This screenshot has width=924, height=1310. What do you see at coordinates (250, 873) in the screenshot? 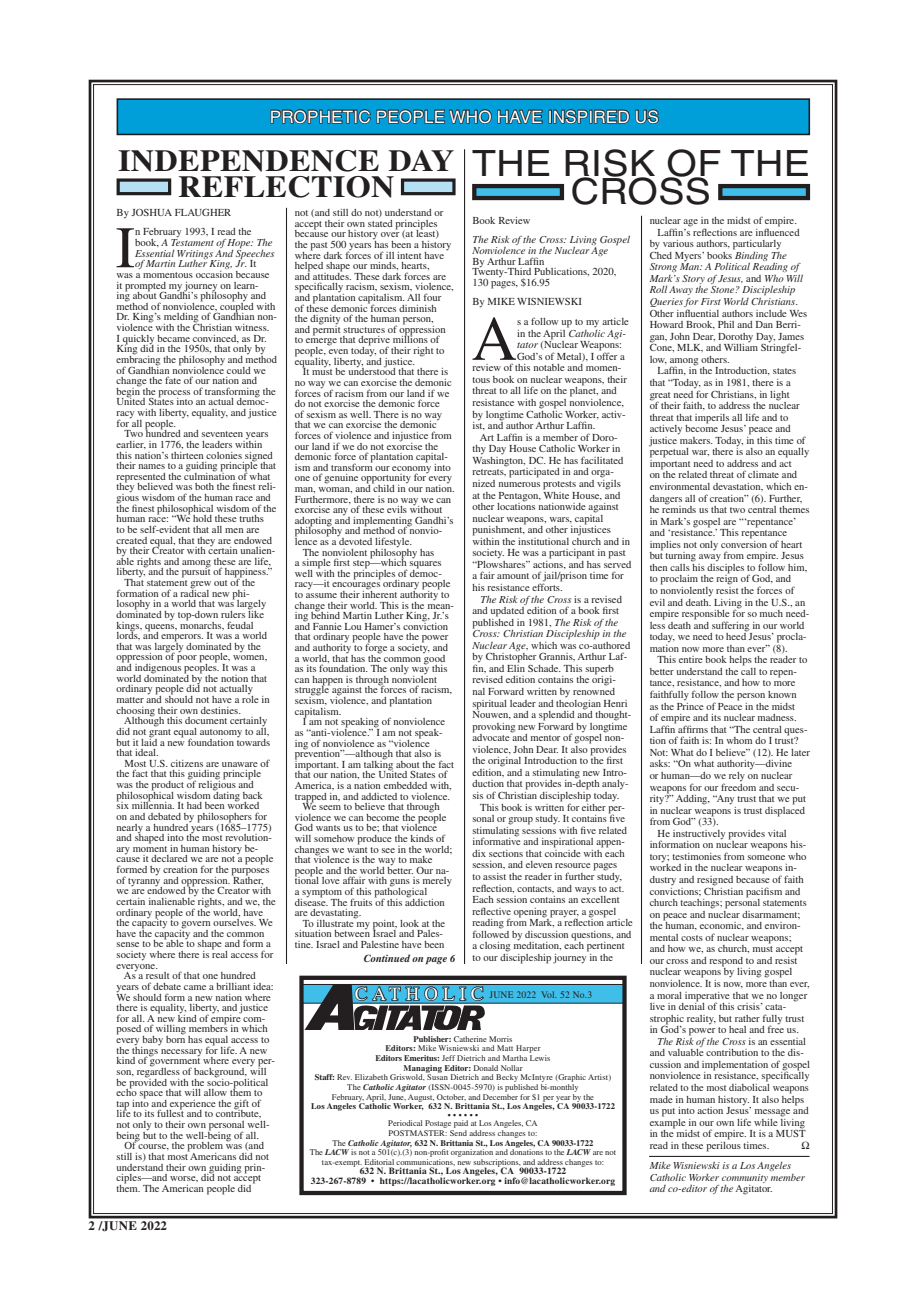
I see `purposes` at bounding box center [250, 873].
